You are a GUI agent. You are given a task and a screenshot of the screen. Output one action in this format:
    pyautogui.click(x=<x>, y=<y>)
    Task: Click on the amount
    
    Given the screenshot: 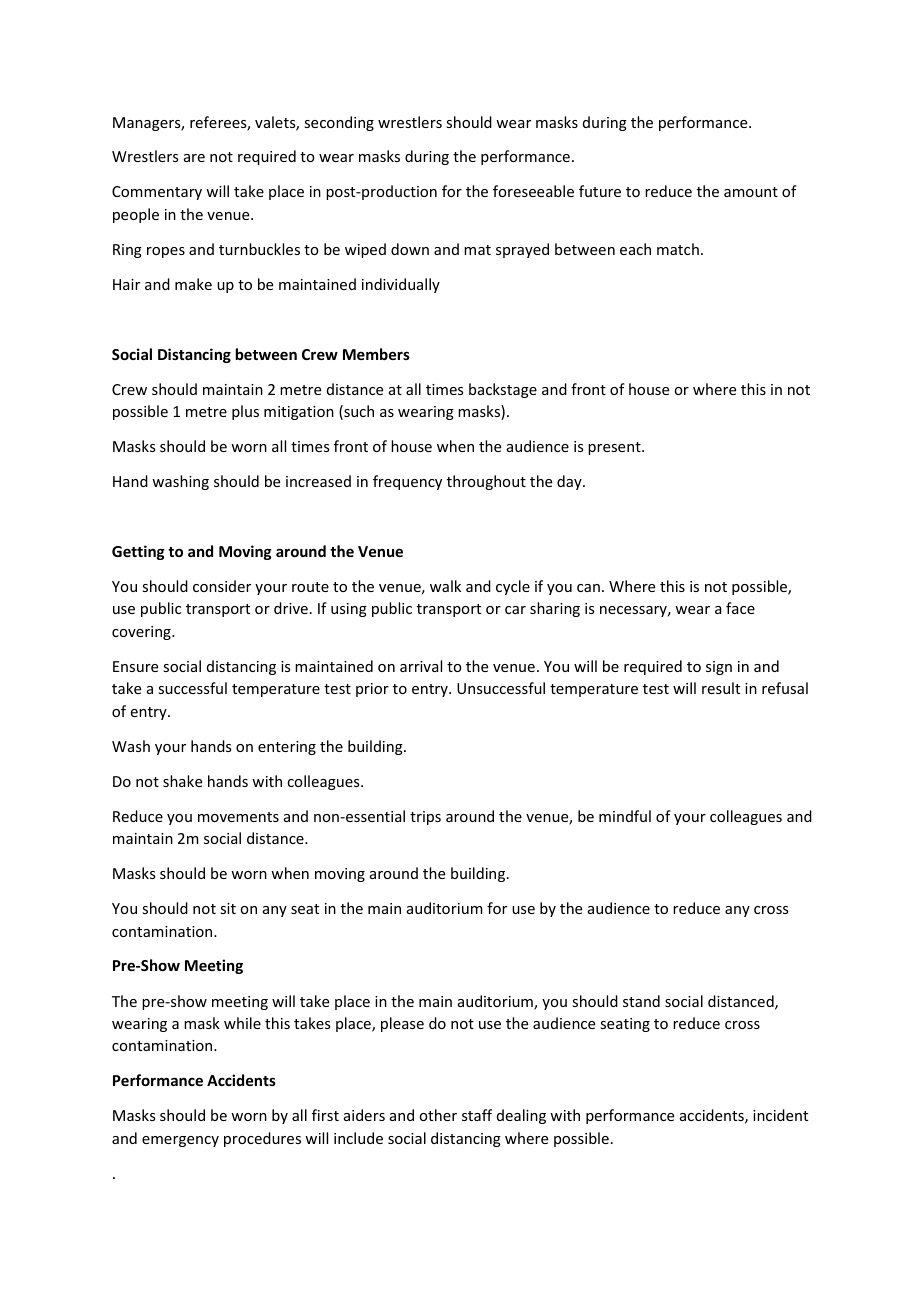 What is the action you would take?
    pyautogui.click(x=751, y=192)
